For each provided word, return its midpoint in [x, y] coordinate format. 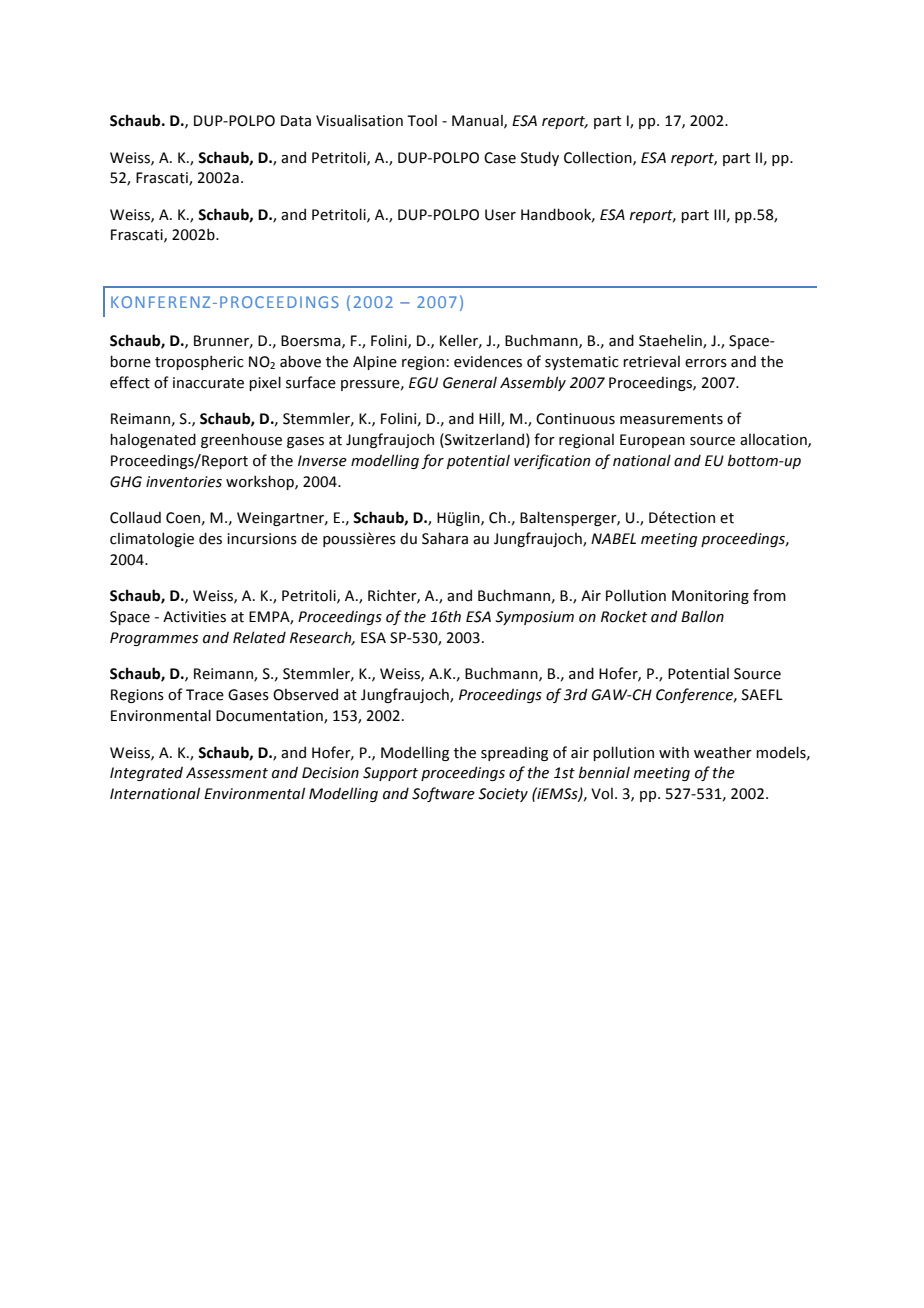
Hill [490, 420]
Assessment [227, 773]
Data [296, 121]
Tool [422, 121]
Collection [599, 158]
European [652, 441]
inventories [184, 482]
